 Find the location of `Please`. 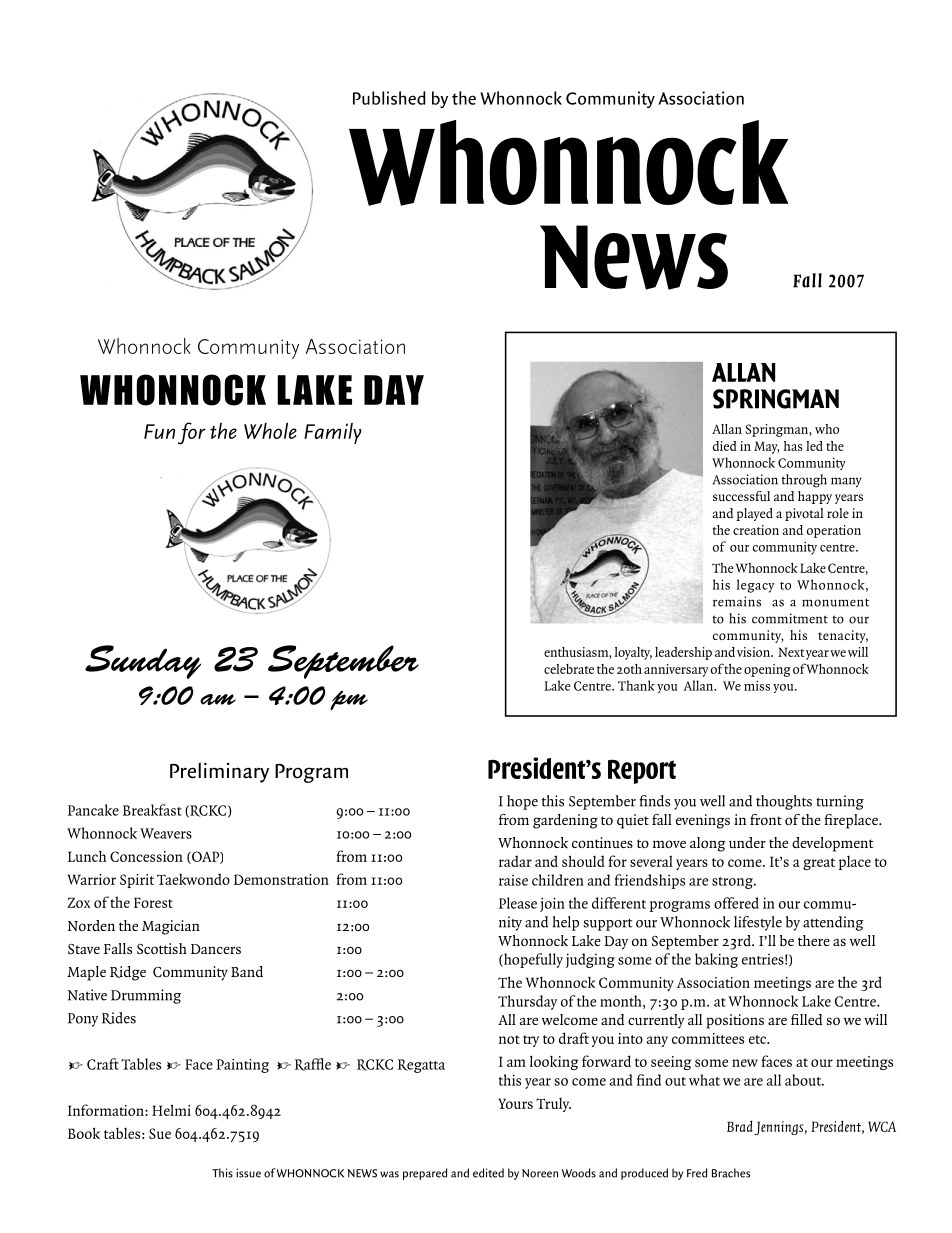

Please is located at coordinates (518, 903).
